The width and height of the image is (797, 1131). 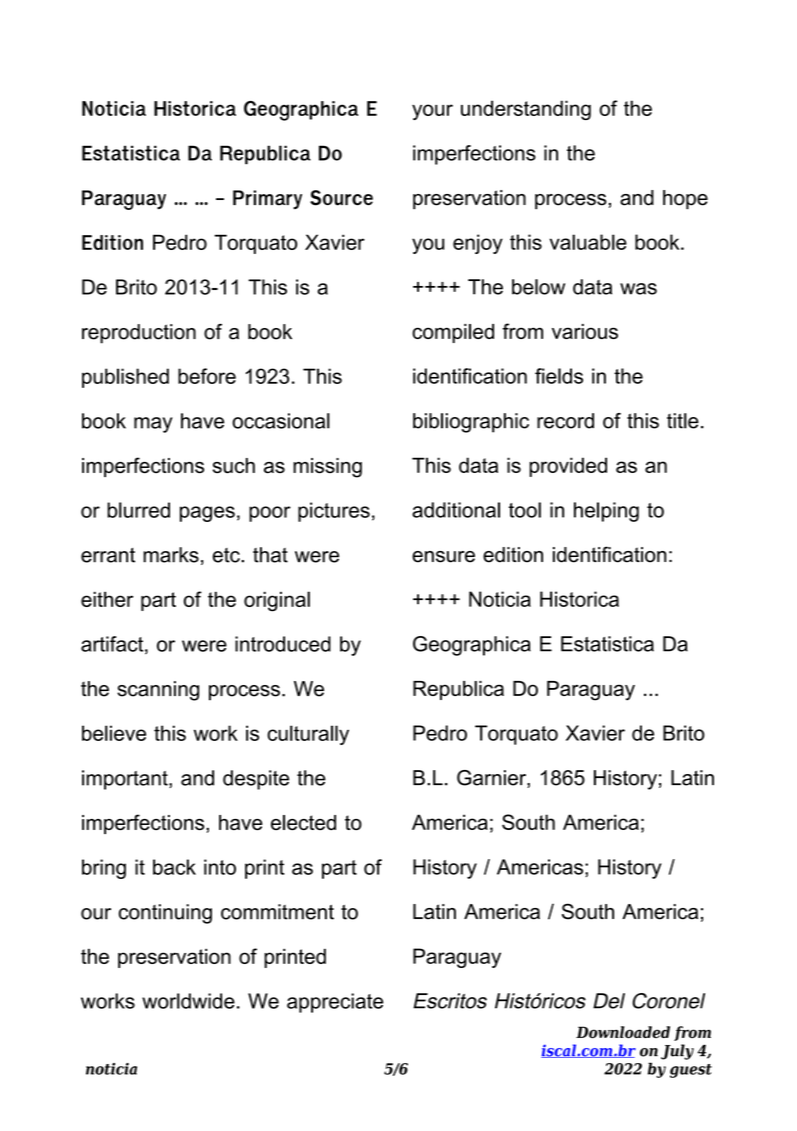 I want to click on worldwide, so click(x=188, y=1001).
